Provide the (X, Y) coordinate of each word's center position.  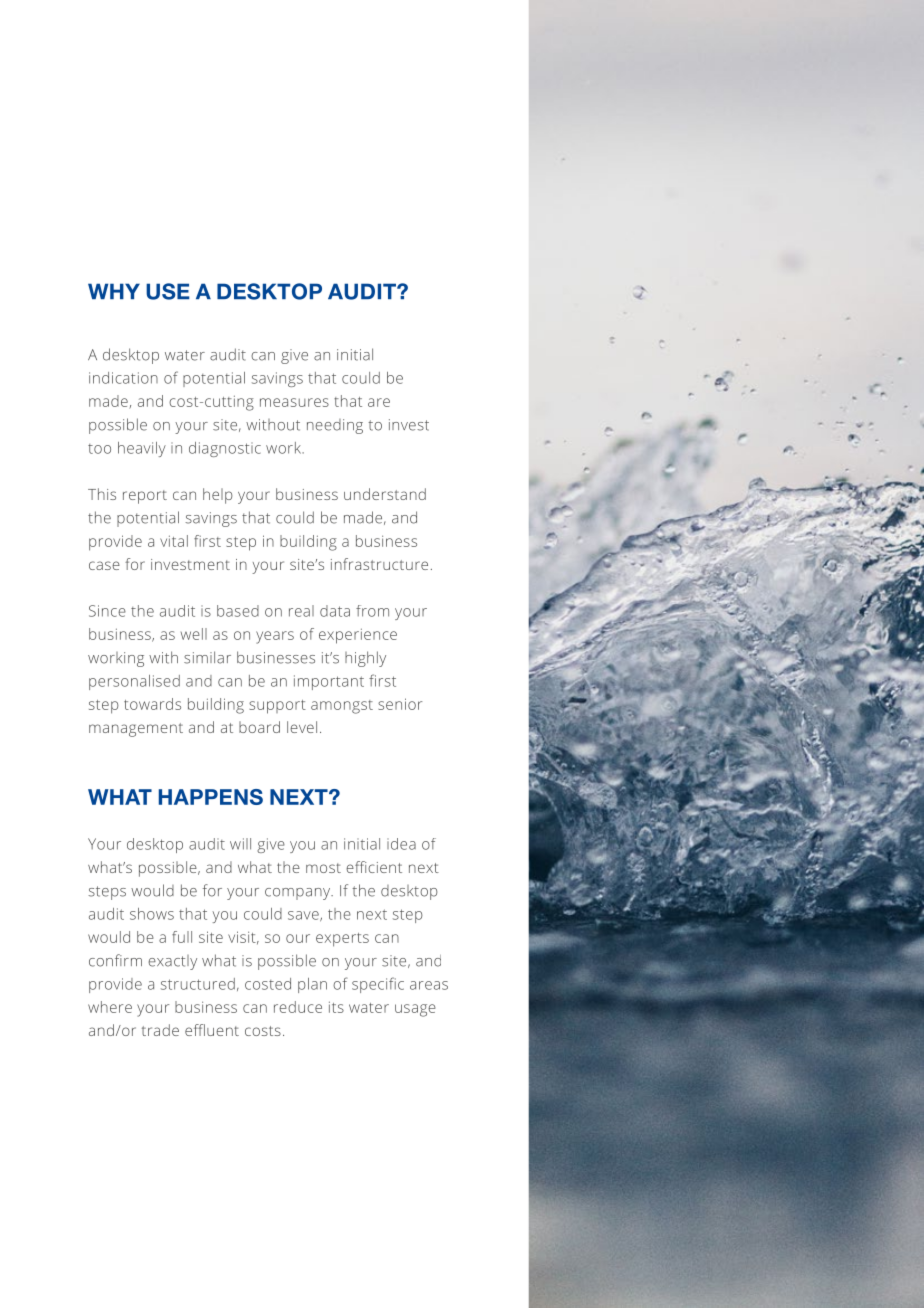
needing (335, 426)
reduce (298, 1007)
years (275, 637)
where (110, 1007)
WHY (114, 291)
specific (378, 985)
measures (294, 402)
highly (365, 659)
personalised (134, 682)
